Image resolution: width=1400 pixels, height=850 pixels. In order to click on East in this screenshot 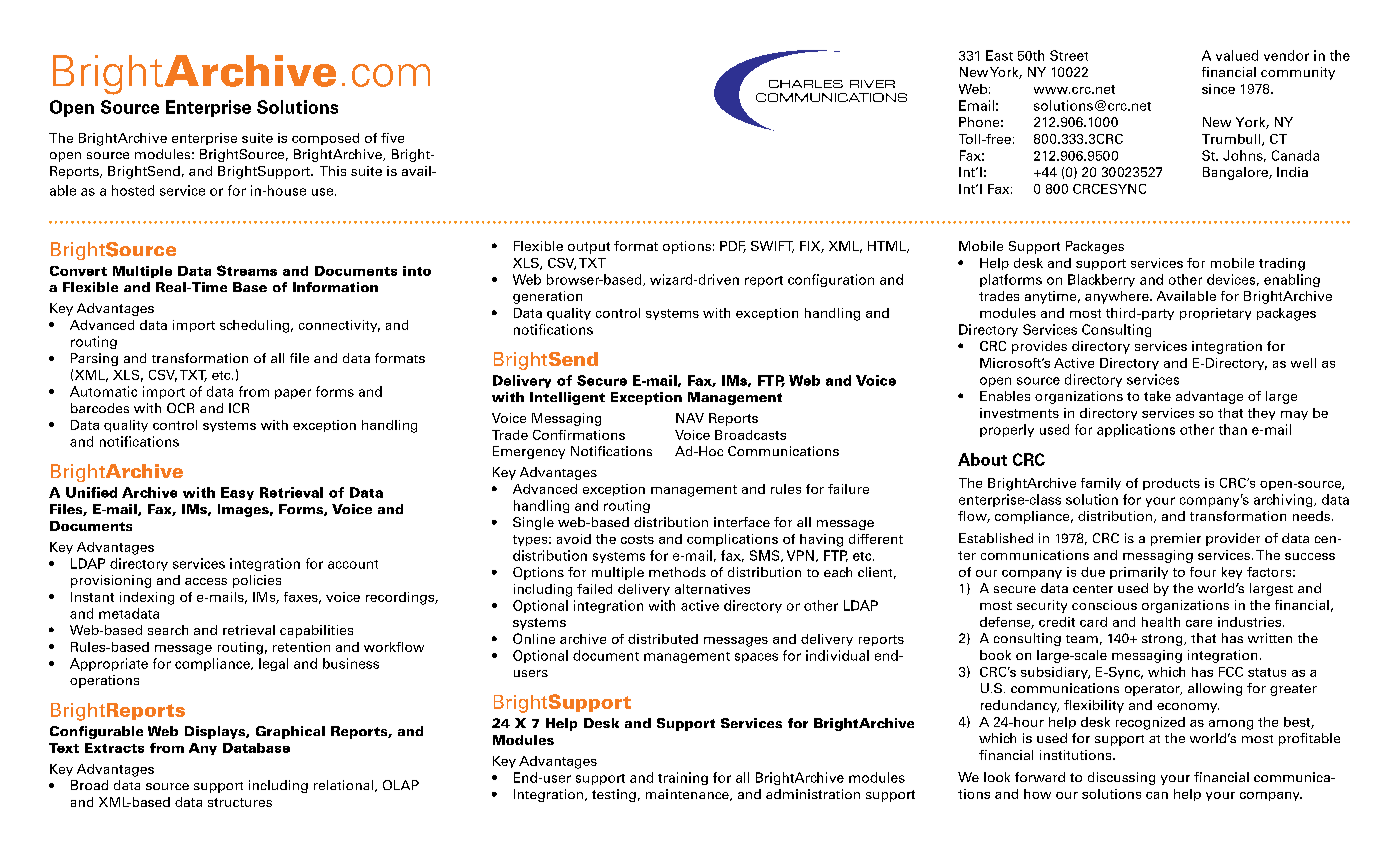, I will do `click(999, 55)`.
